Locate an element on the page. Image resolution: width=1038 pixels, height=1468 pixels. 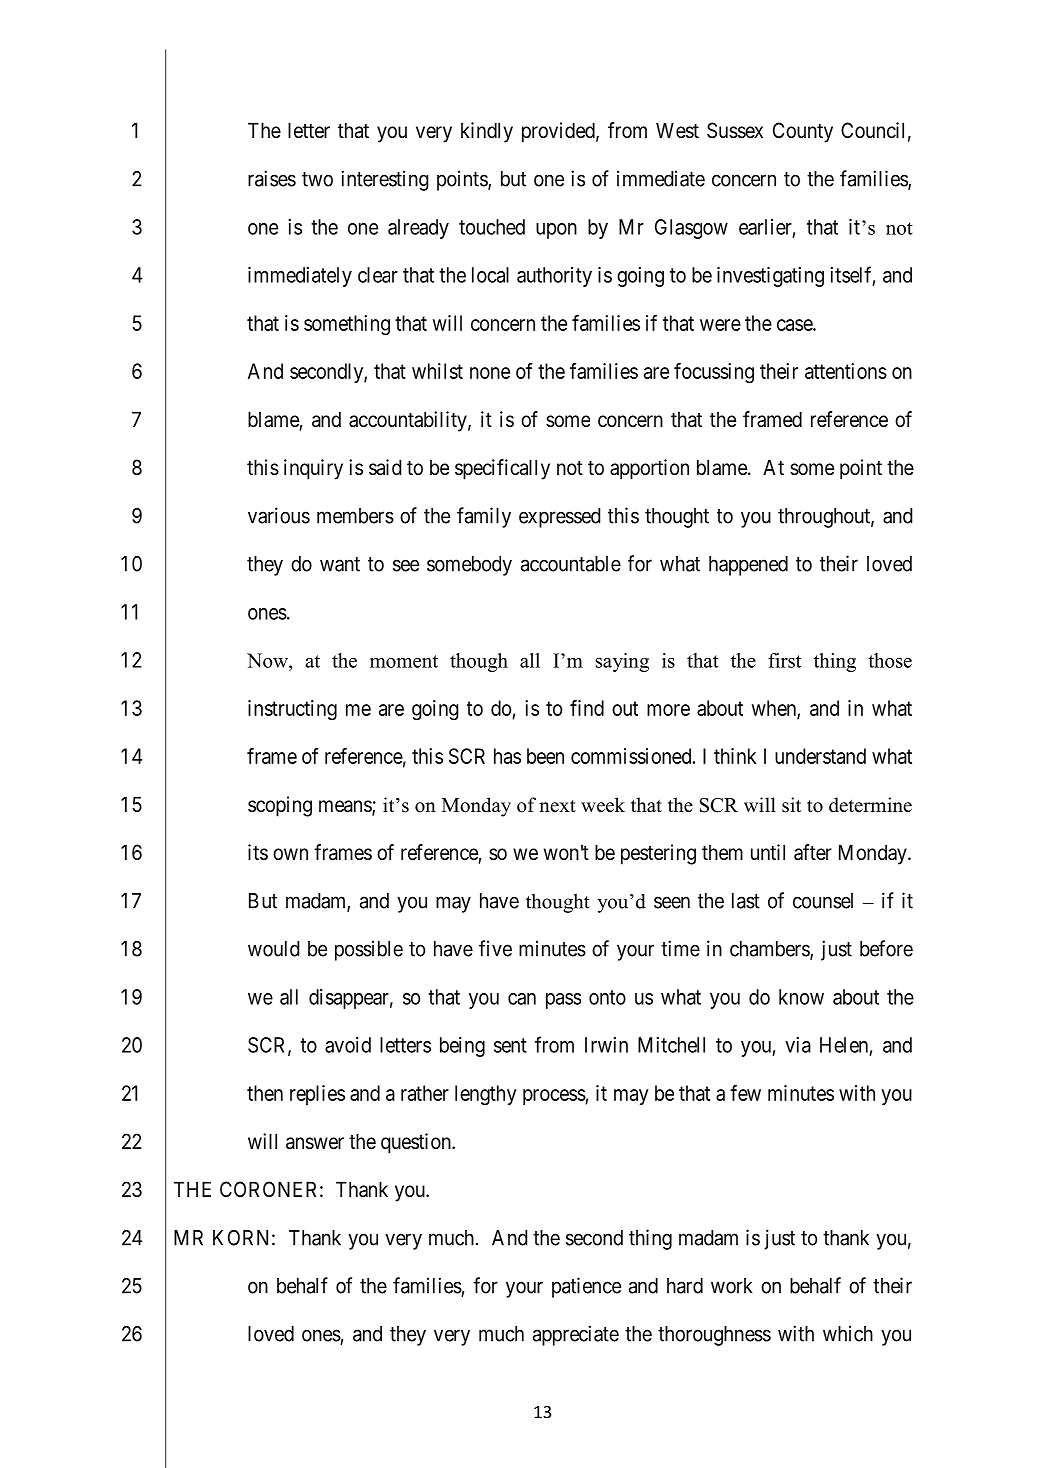
two is located at coordinates (317, 179).
